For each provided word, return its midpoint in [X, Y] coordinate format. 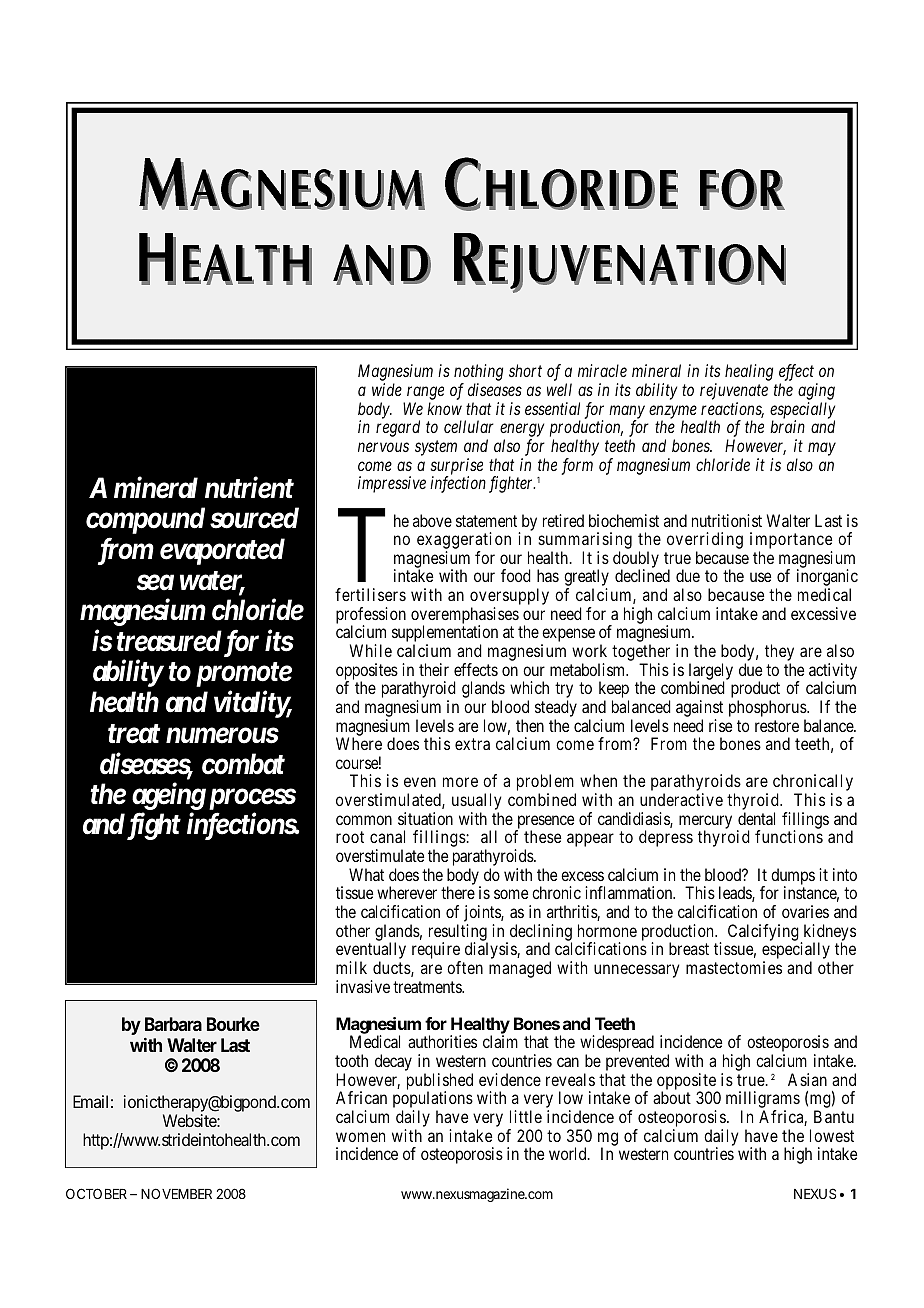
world [569, 1153]
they [779, 654]
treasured [169, 641]
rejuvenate [734, 393]
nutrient [249, 487]
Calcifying [763, 932]
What [366, 874]
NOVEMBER [176, 1193]
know [444, 408]
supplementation [445, 635]
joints [483, 915]
